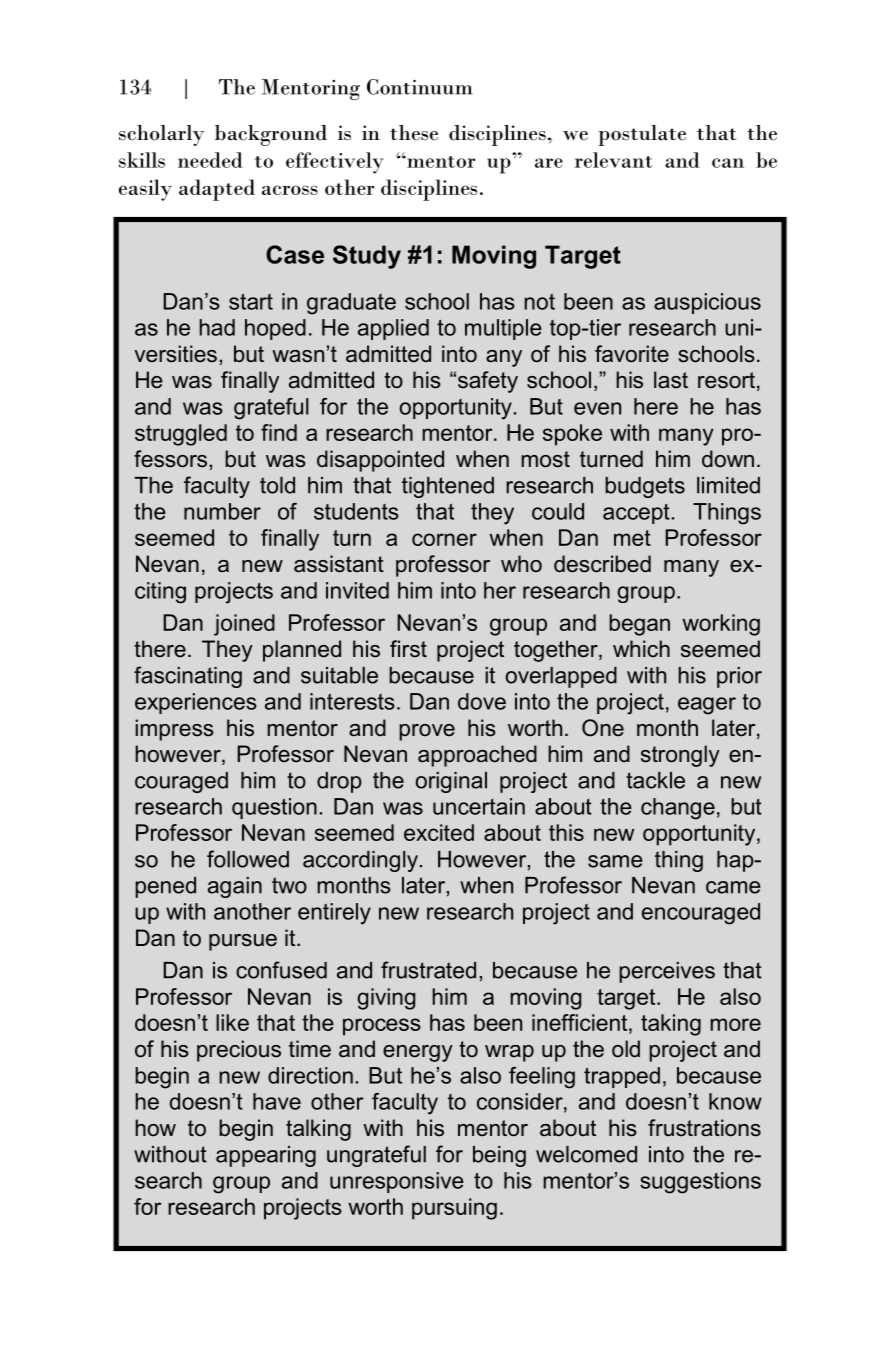  What do you see at coordinates (210, 160) in the document?
I see `needed` at bounding box center [210, 160].
